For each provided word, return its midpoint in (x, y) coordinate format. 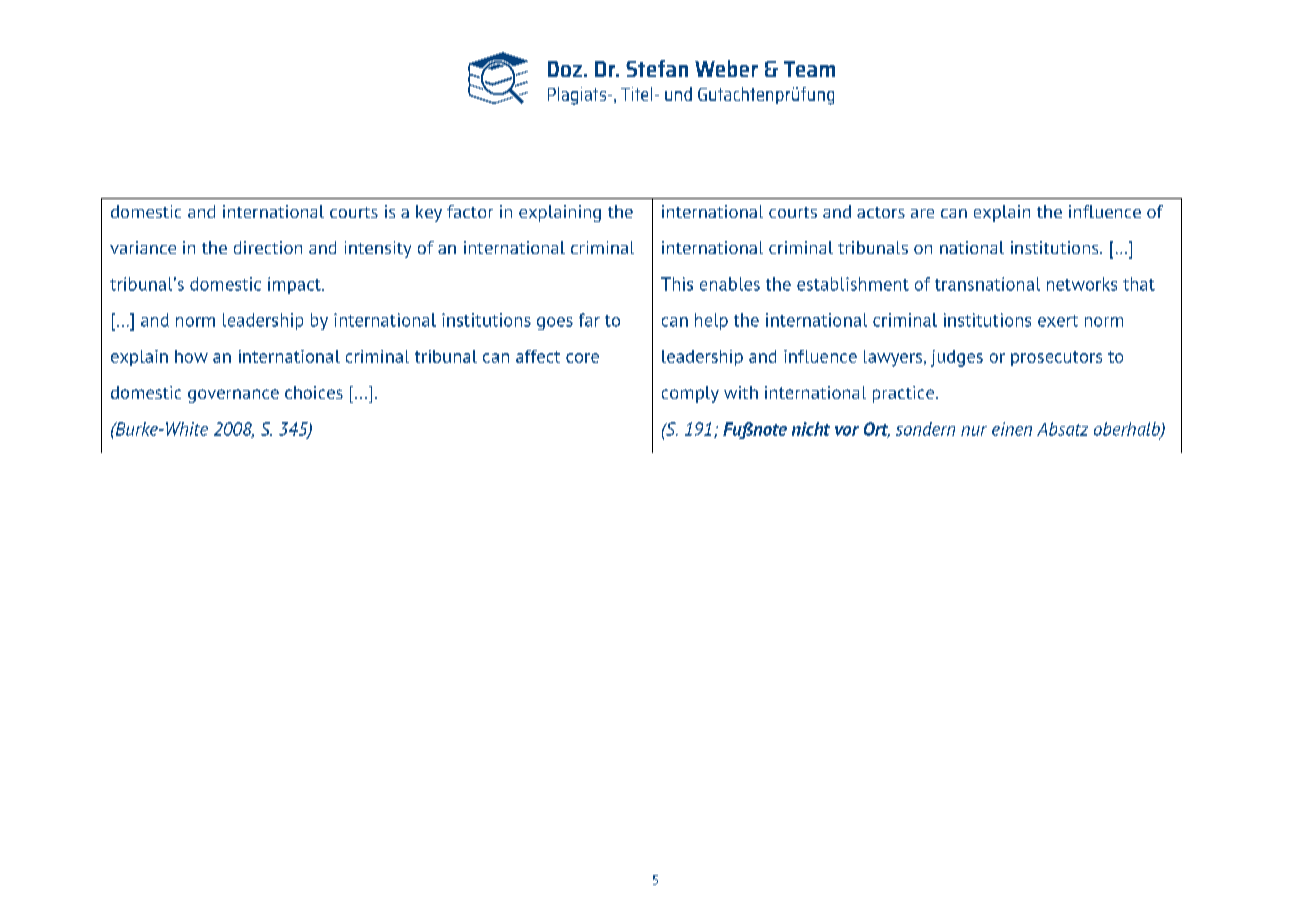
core (582, 358)
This (677, 284)
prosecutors (1056, 358)
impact (295, 285)
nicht (811, 429)
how (191, 356)
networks (1082, 284)
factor (470, 211)
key (429, 213)
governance (233, 396)
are (922, 213)
